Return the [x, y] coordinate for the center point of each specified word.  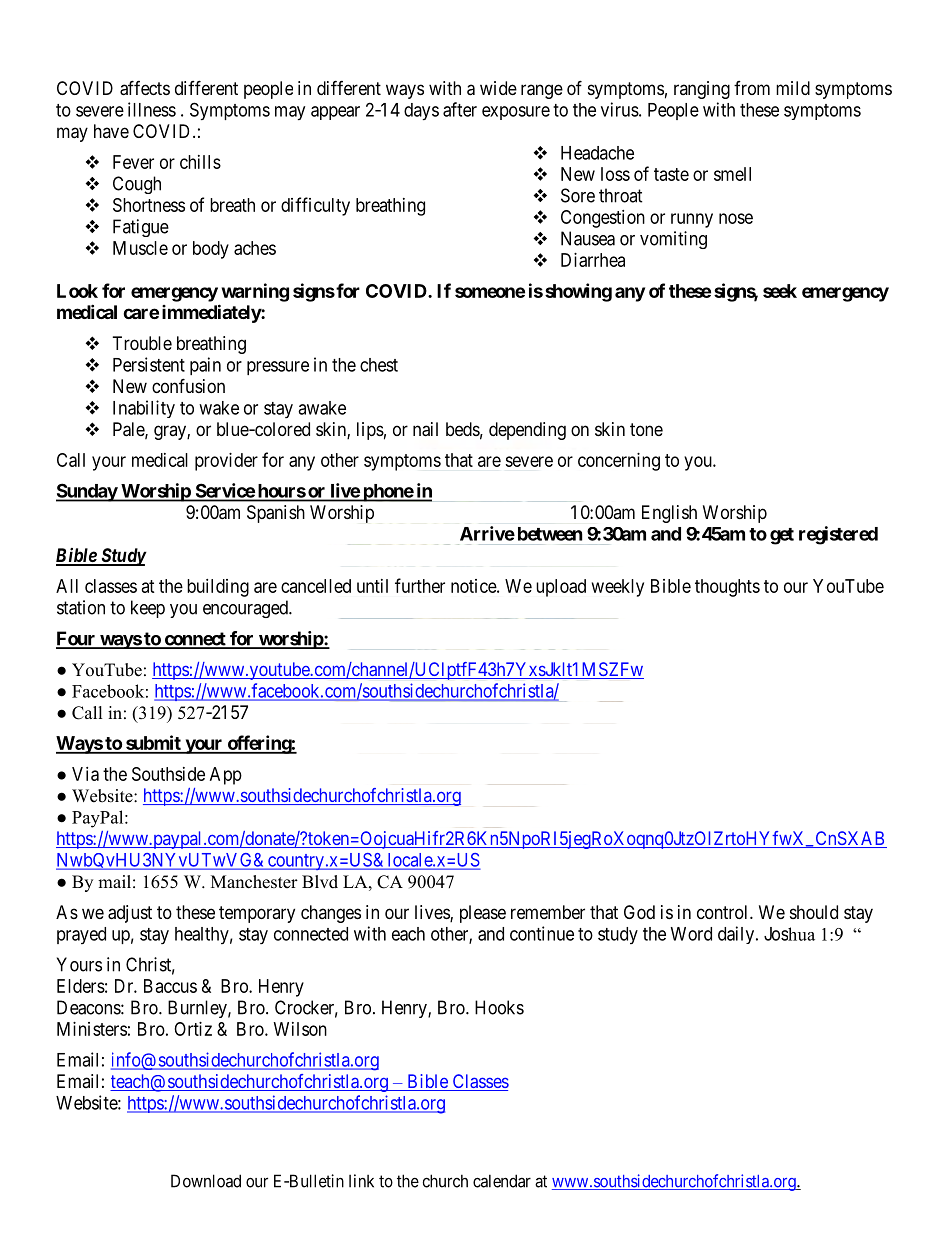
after [460, 109]
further [420, 585]
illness [152, 109]
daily [736, 935]
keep [148, 609]
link [361, 1181]
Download [206, 1181]
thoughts [727, 588]
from [752, 88]
